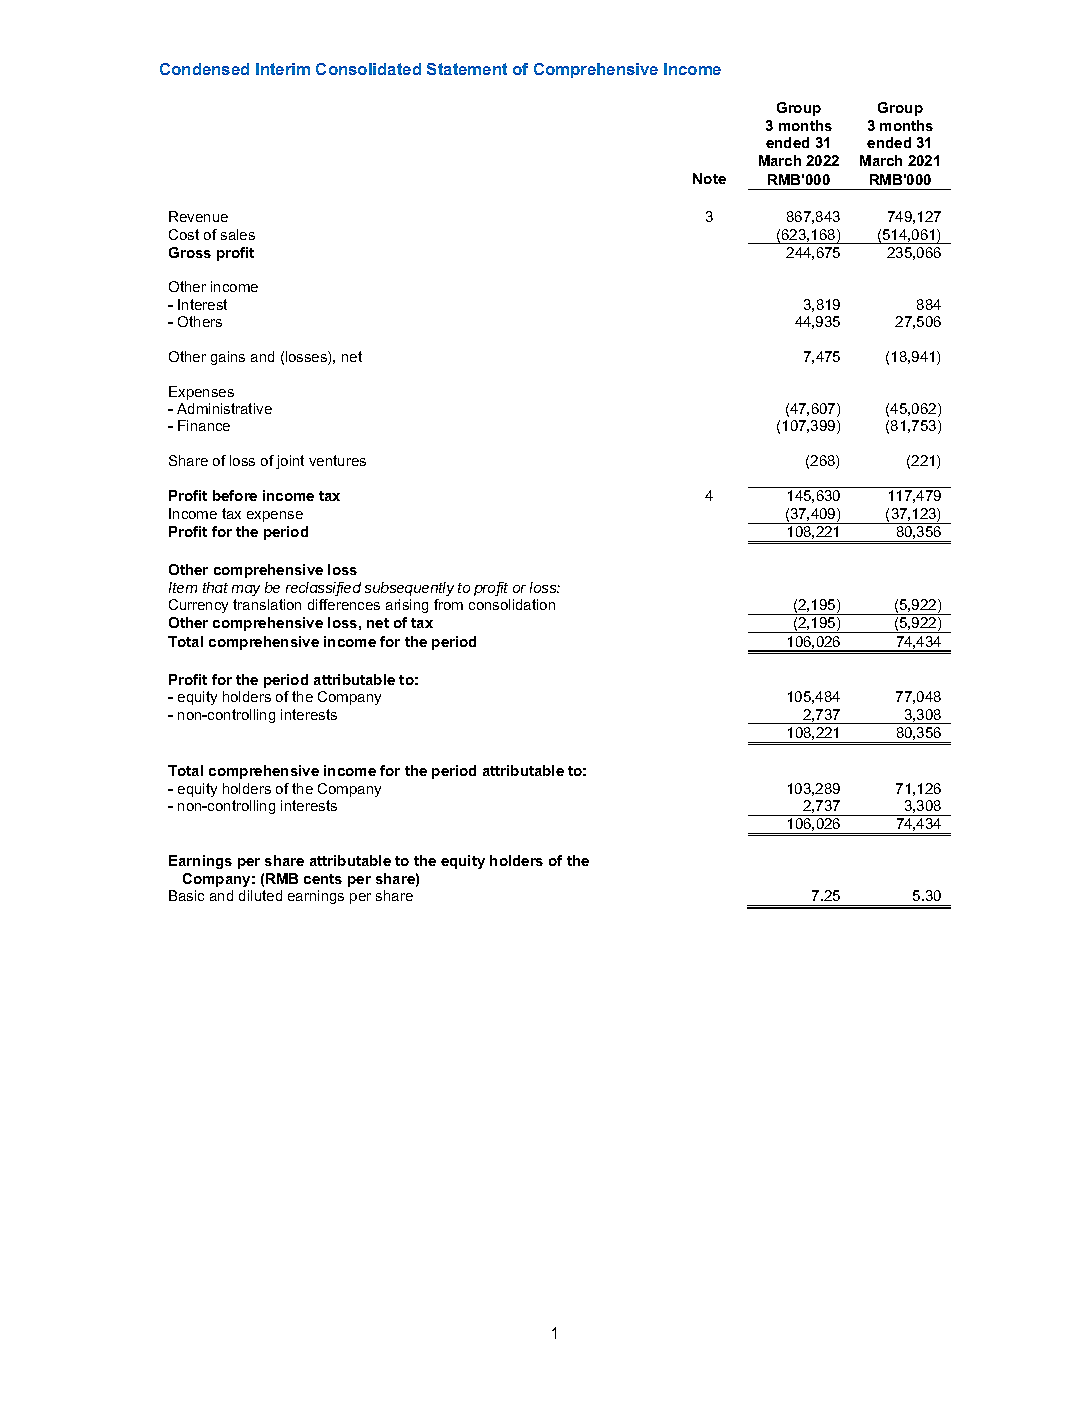 The height and width of the screenshot is (1411, 1091). Describe the element at coordinates (260, 895) in the screenshot. I see `diluted` at that location.
